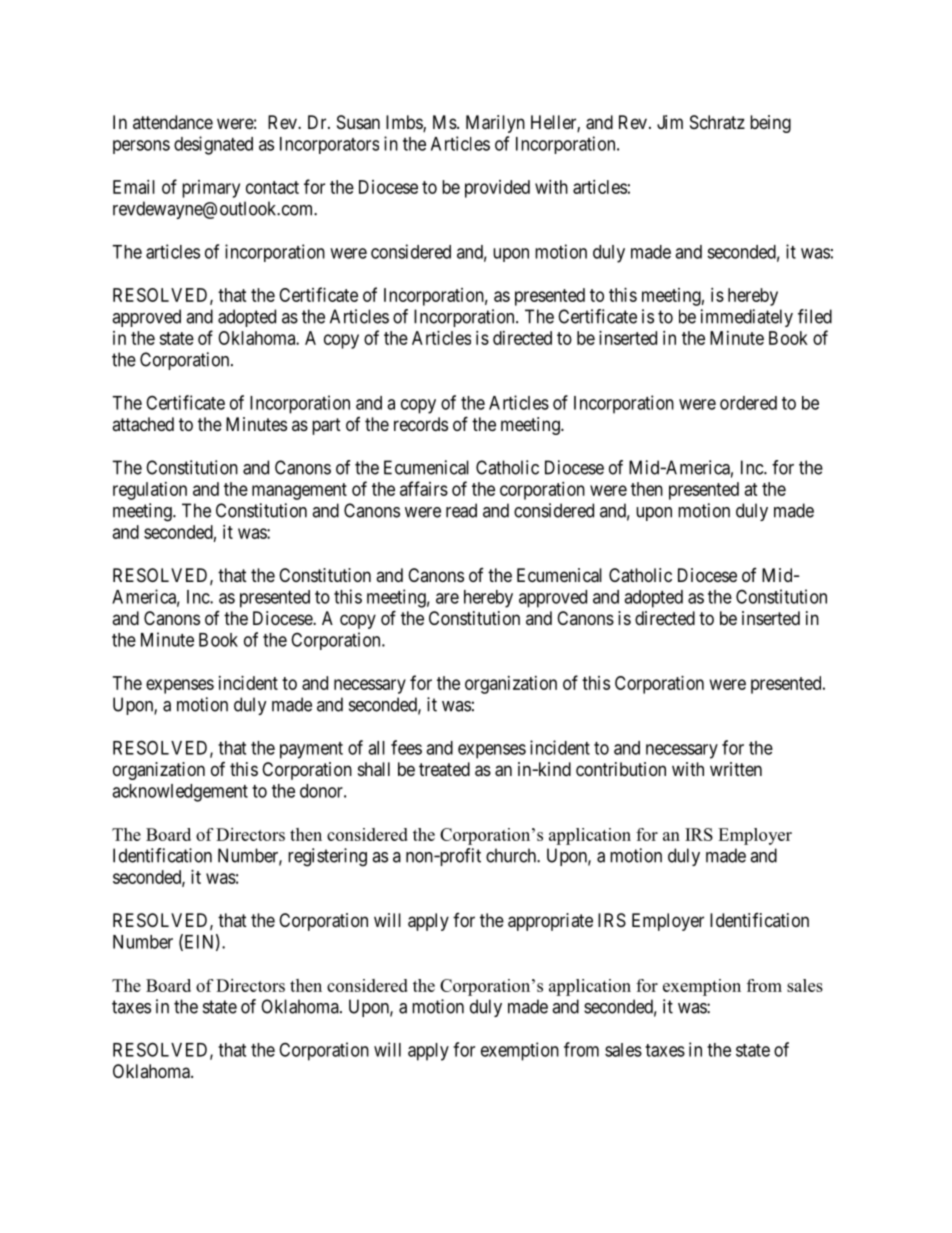  I want to click on treated, so click(444, 769).
